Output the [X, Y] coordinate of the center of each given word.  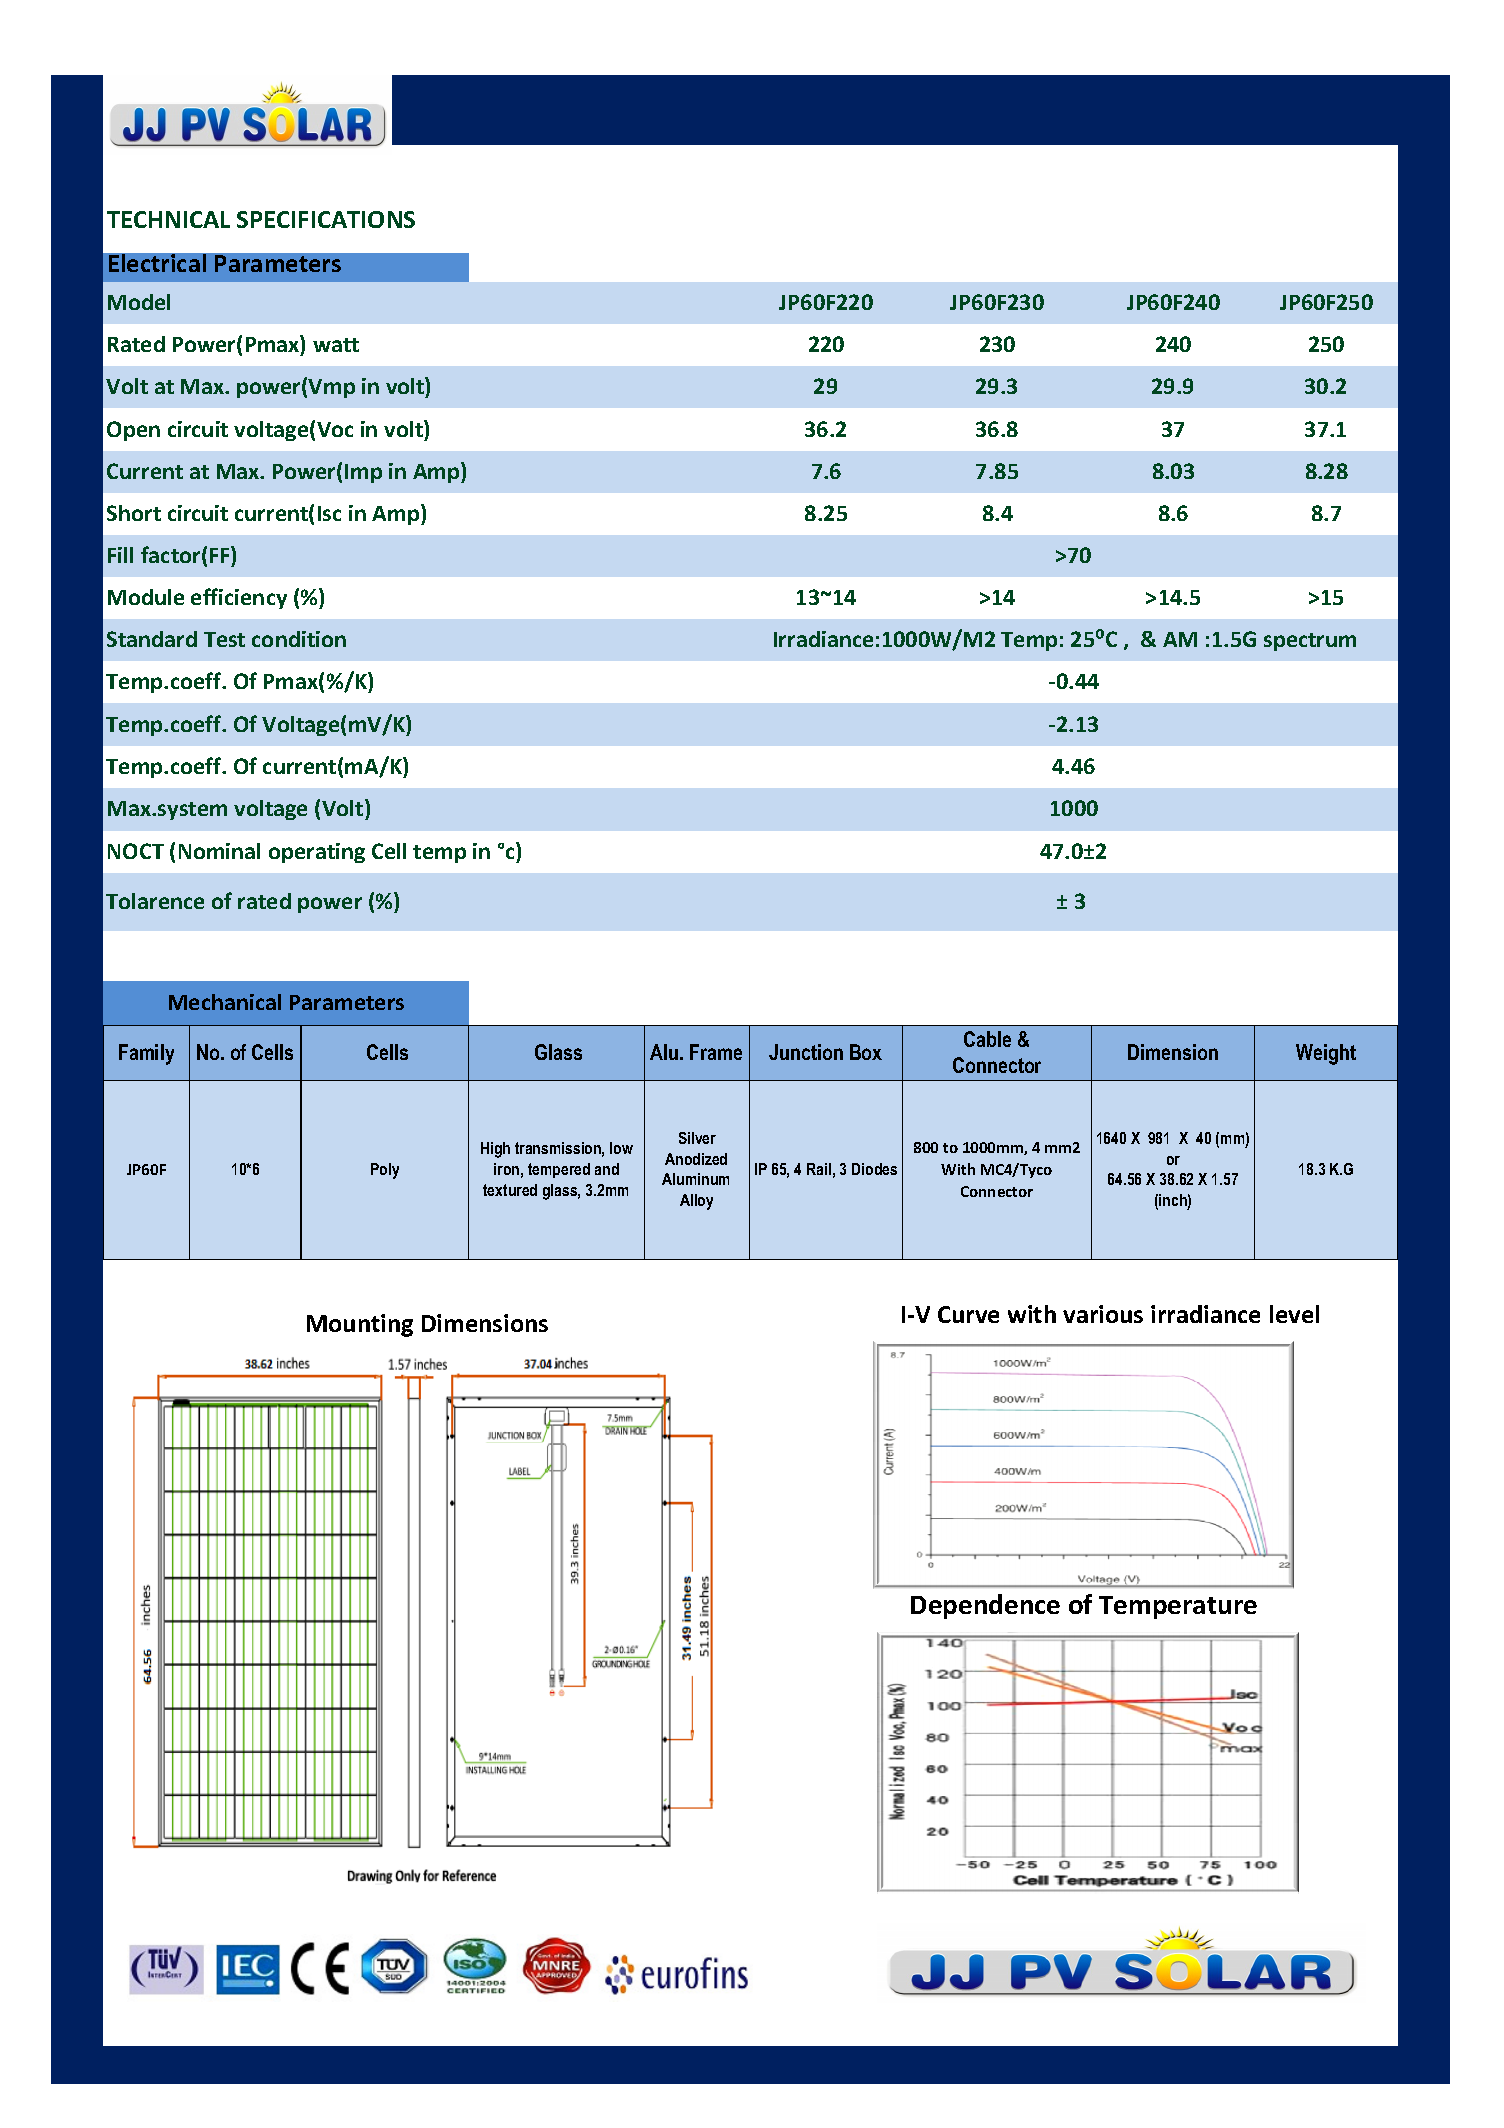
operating [317, 853]
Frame [716, 1052]
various [1103, 1314]
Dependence [985, 1606]
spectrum [1310, 642]
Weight [1326, 1054]
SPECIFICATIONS [326, 219]
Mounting [360, 1325]
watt [336, 345]
